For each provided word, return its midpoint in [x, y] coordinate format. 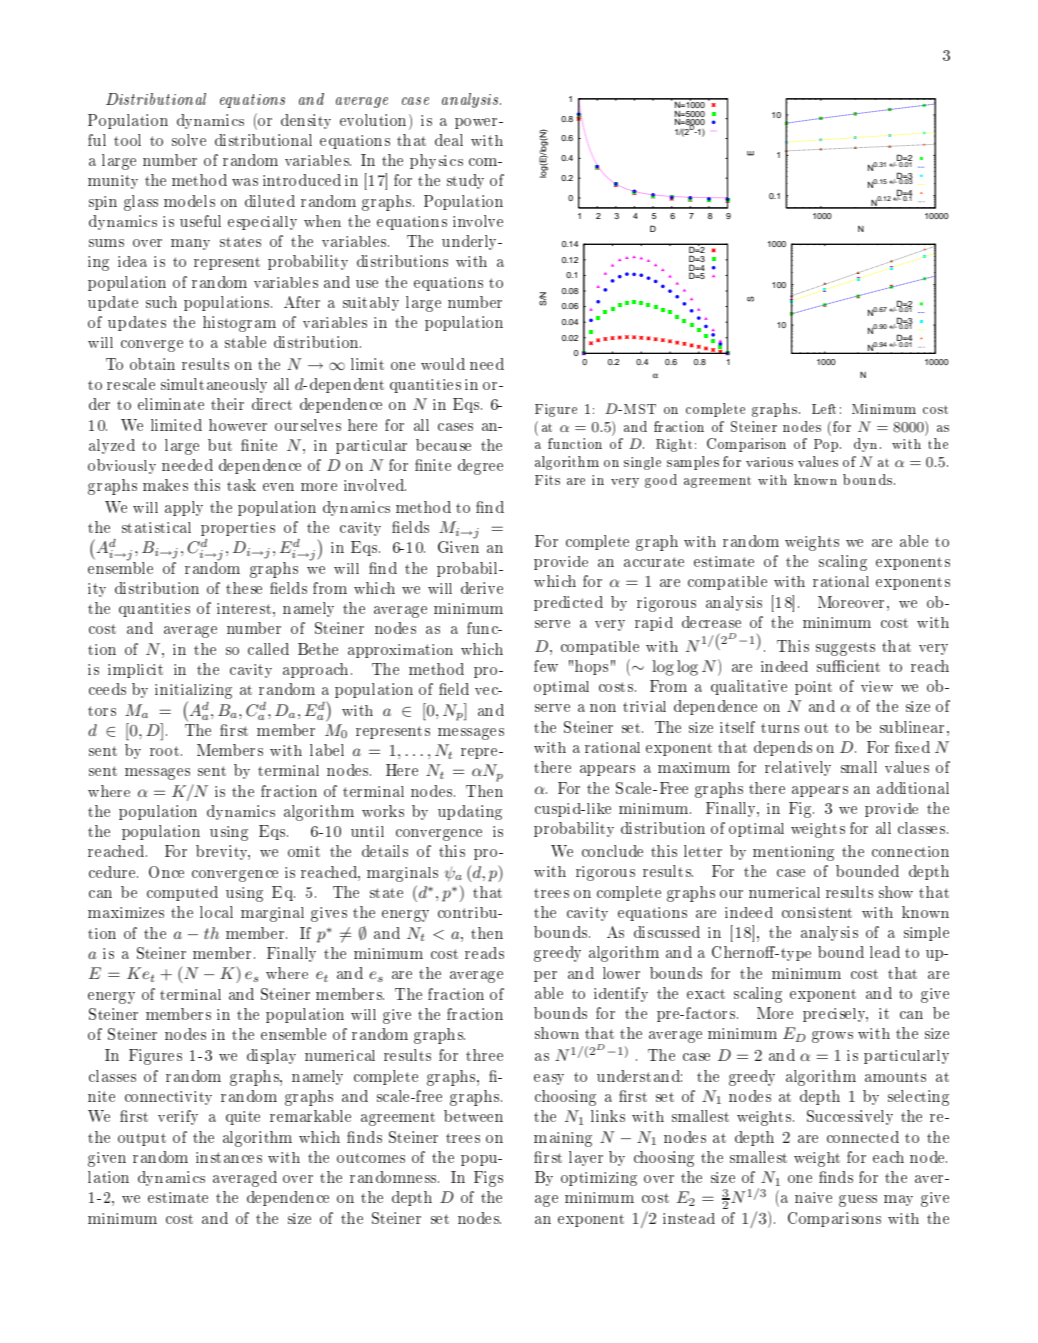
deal [449, 140]
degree [480, 467]
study [465, 181]
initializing [193, 691]
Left [824, 409]
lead [885, 952]
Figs [488, 1179]
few [546, 666]
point [813, 688]
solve [189, 140]
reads [484, 953]
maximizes [126, 912]
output [142, 1139]
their [227, 404]
